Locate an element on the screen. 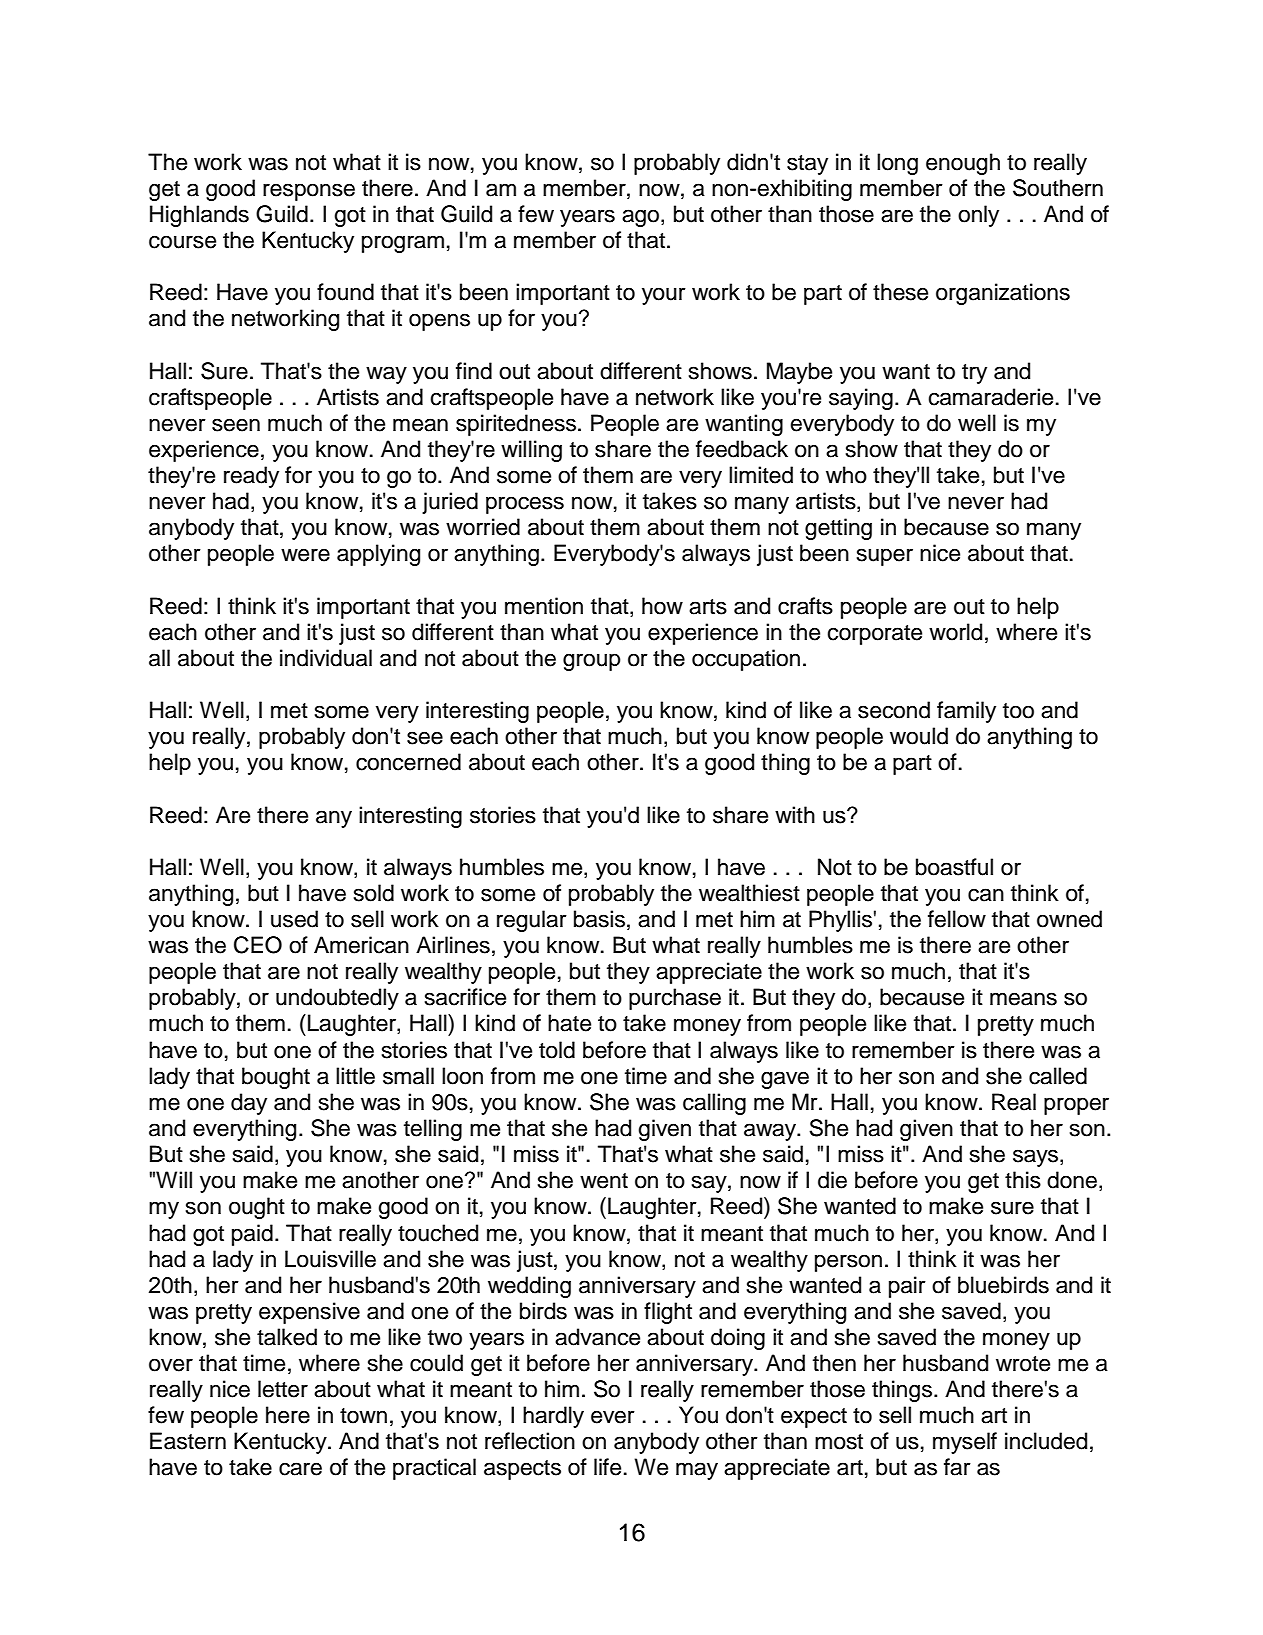  life is located at coordinates (607, 1467).
